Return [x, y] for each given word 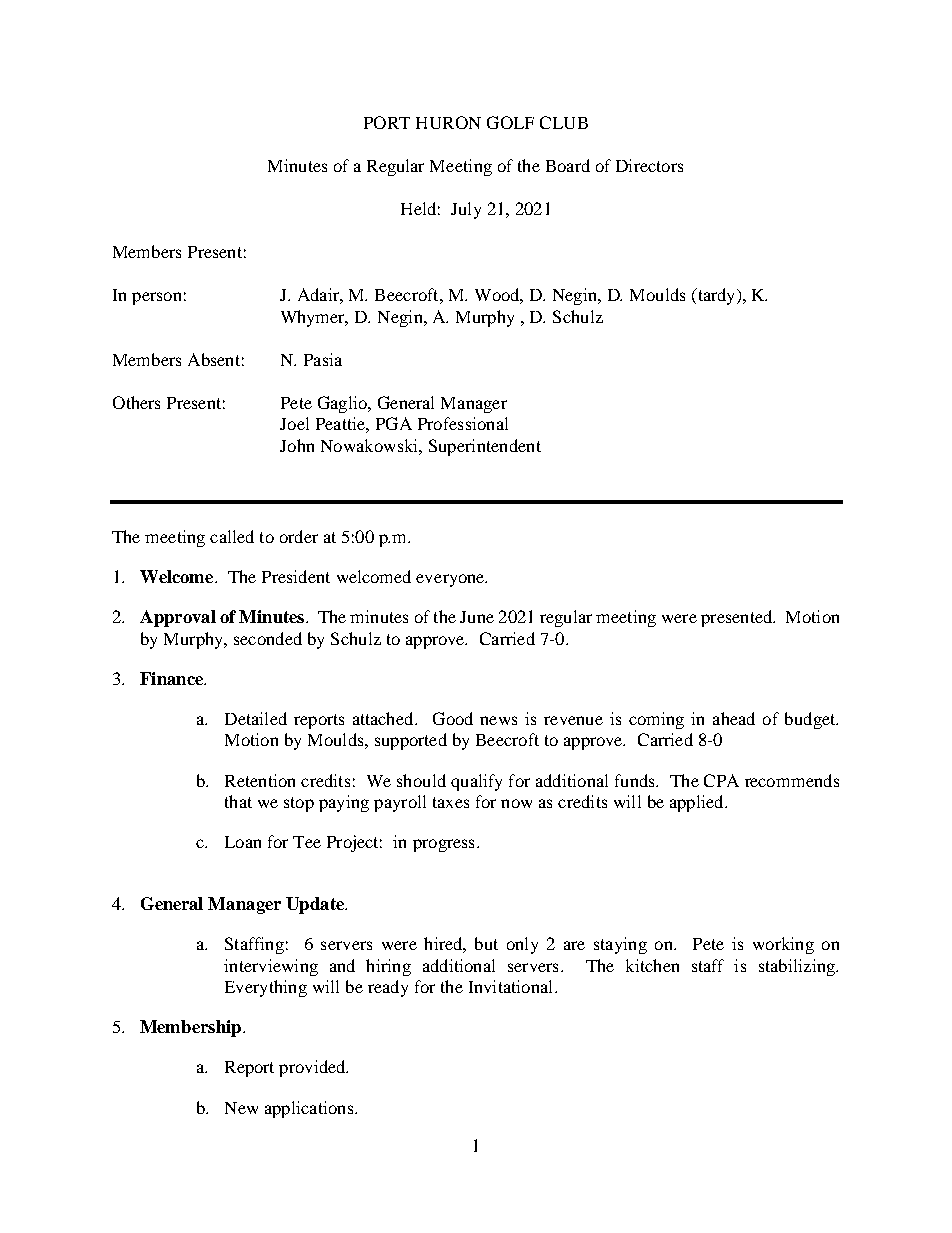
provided [313, 1068]
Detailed [256, 718]
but [486, 943]
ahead [734, 718]
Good [453, 718]
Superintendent [485, 447]
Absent [214, 359]
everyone [451, 580]
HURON [448, 122]
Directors [649, 165]
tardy [716, 296]
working [783, 945]
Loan [243, 842]
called [232, 536]
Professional [463, 423]
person [156, 298]
